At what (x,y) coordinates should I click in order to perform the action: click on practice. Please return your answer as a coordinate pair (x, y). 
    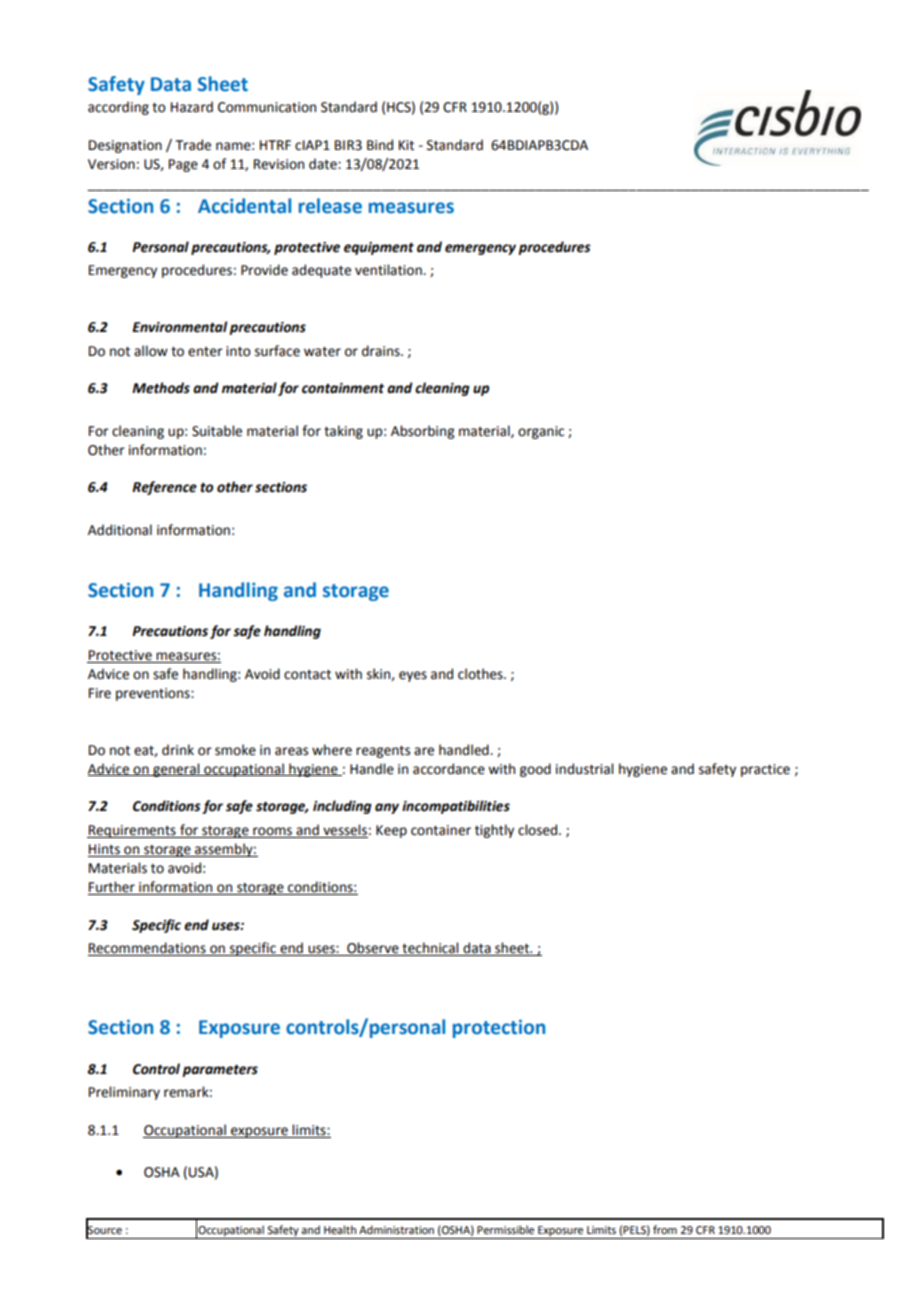
    Looking at the image, I should click on (765, 770).
